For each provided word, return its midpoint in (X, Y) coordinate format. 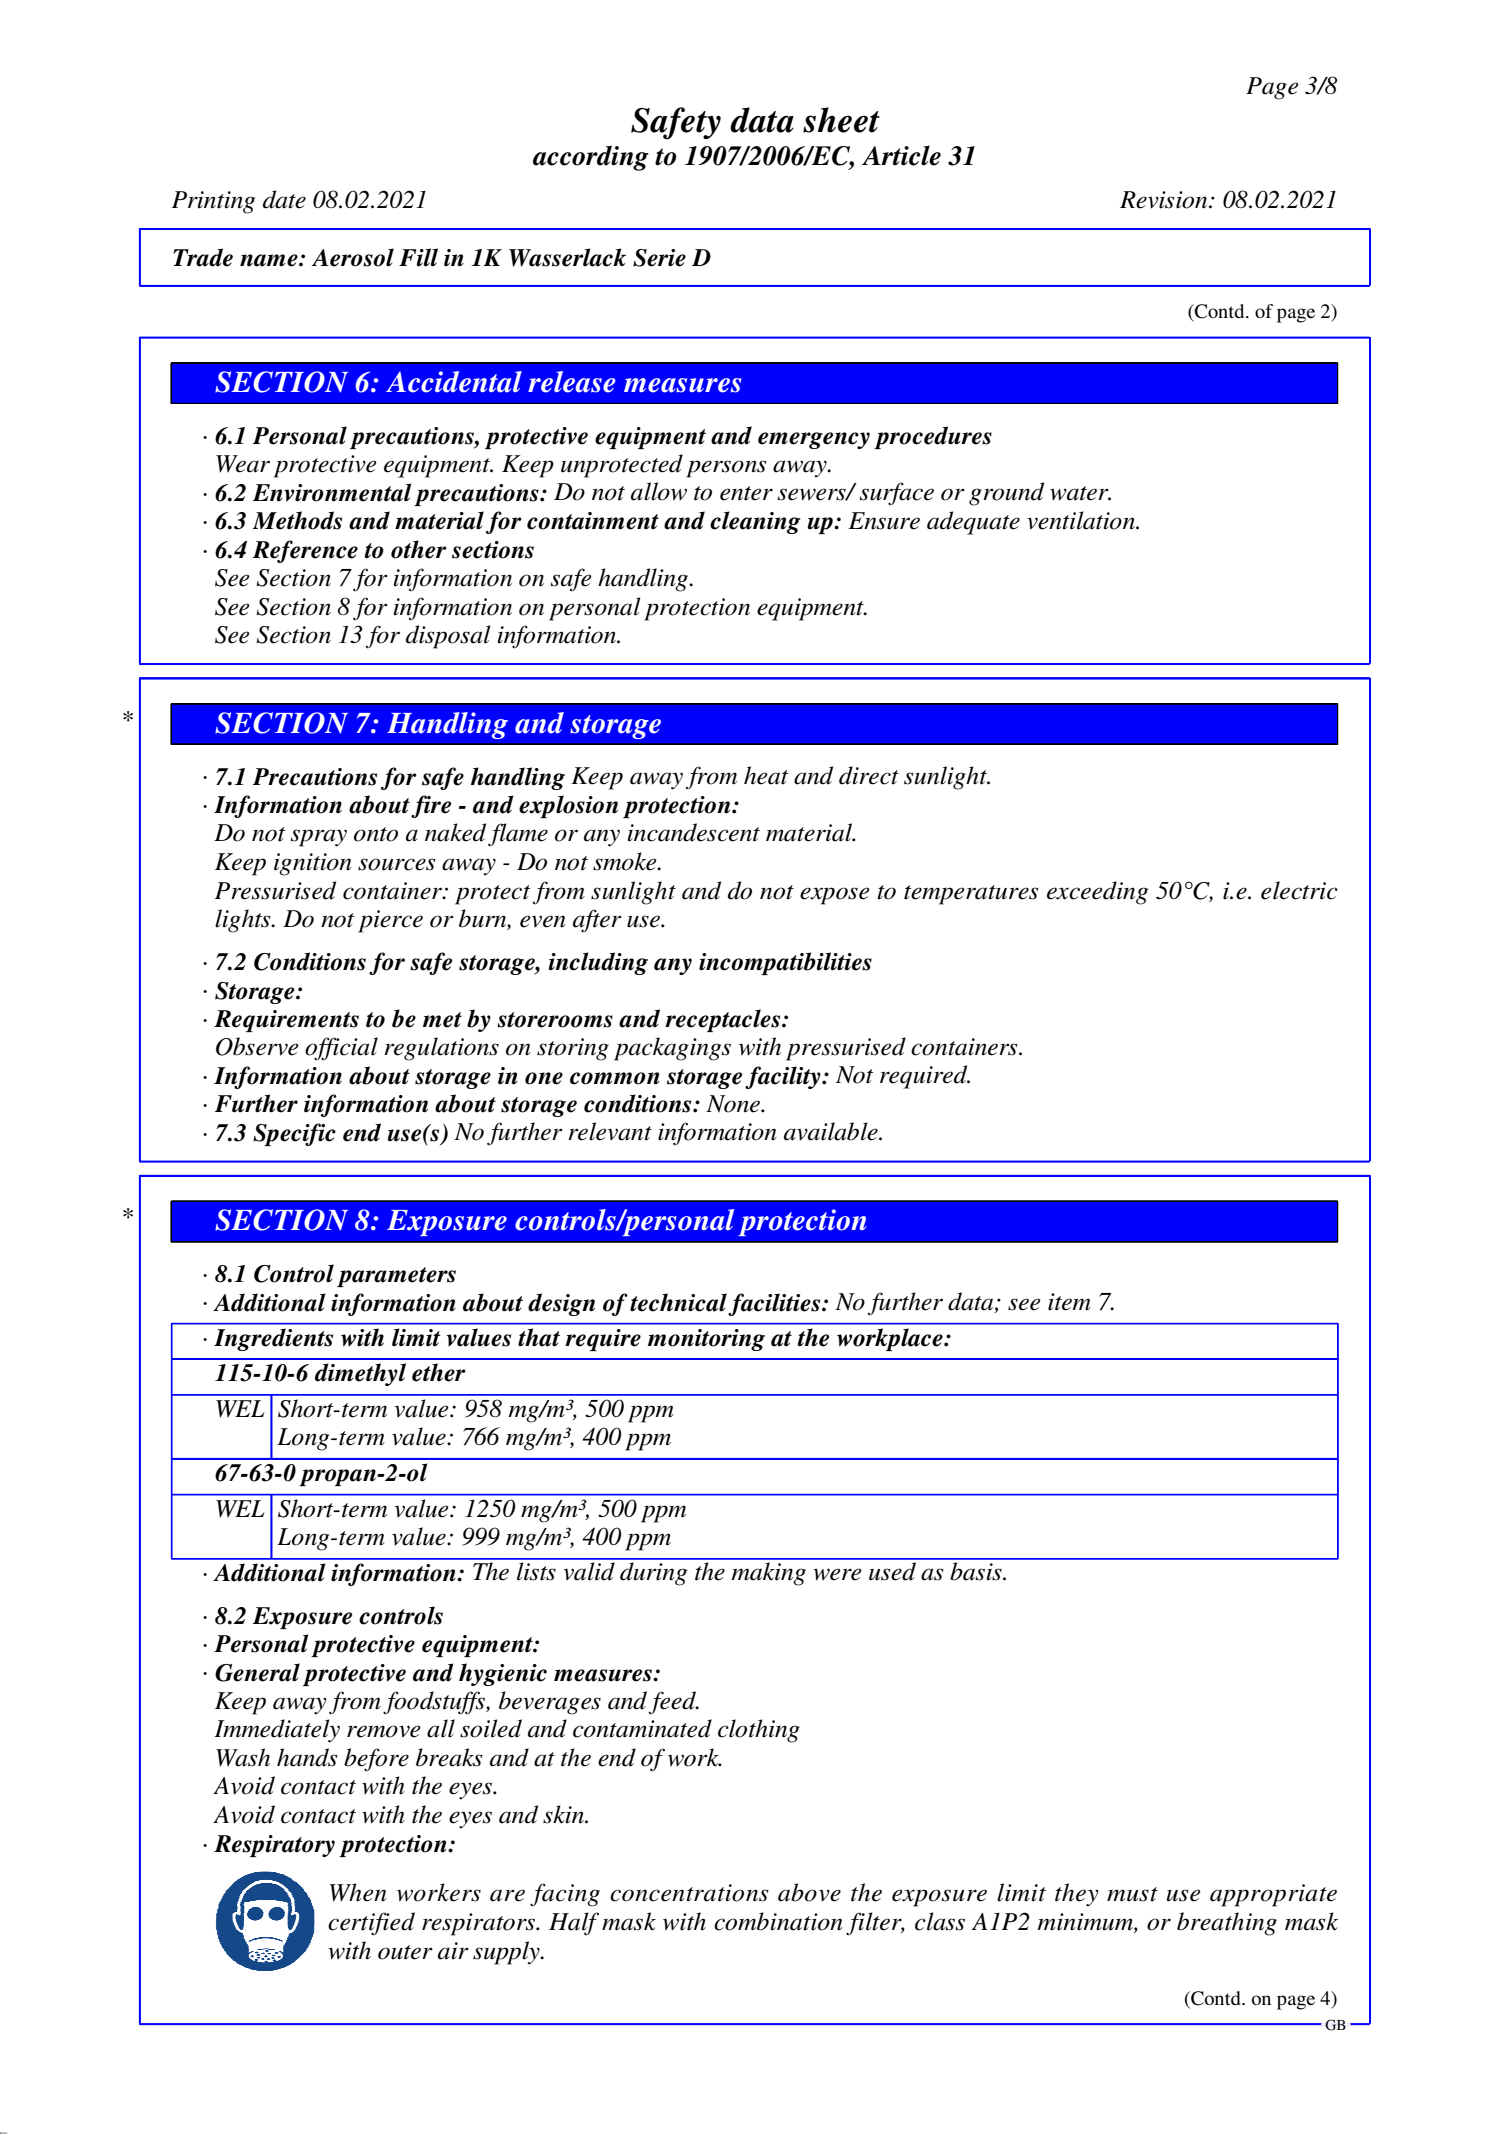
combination (778, 1921)
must (1132, 1894)
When (358, 1892)
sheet (841, 120)
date (284, 199)
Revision (1165, 200)
